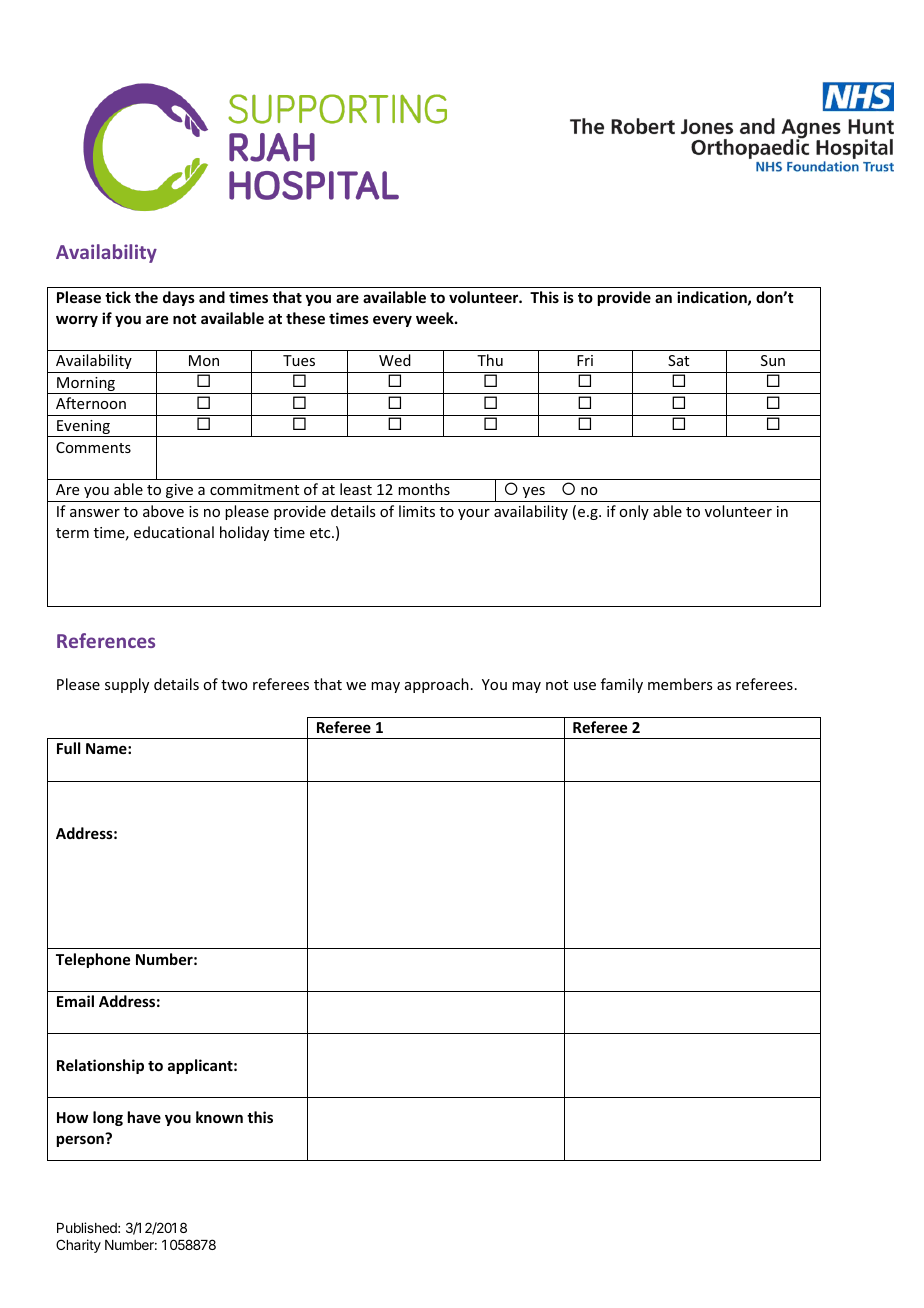  What do you see at coordinates (179, 298) in the document?
I see `days` at bounding box center [179, 298].
